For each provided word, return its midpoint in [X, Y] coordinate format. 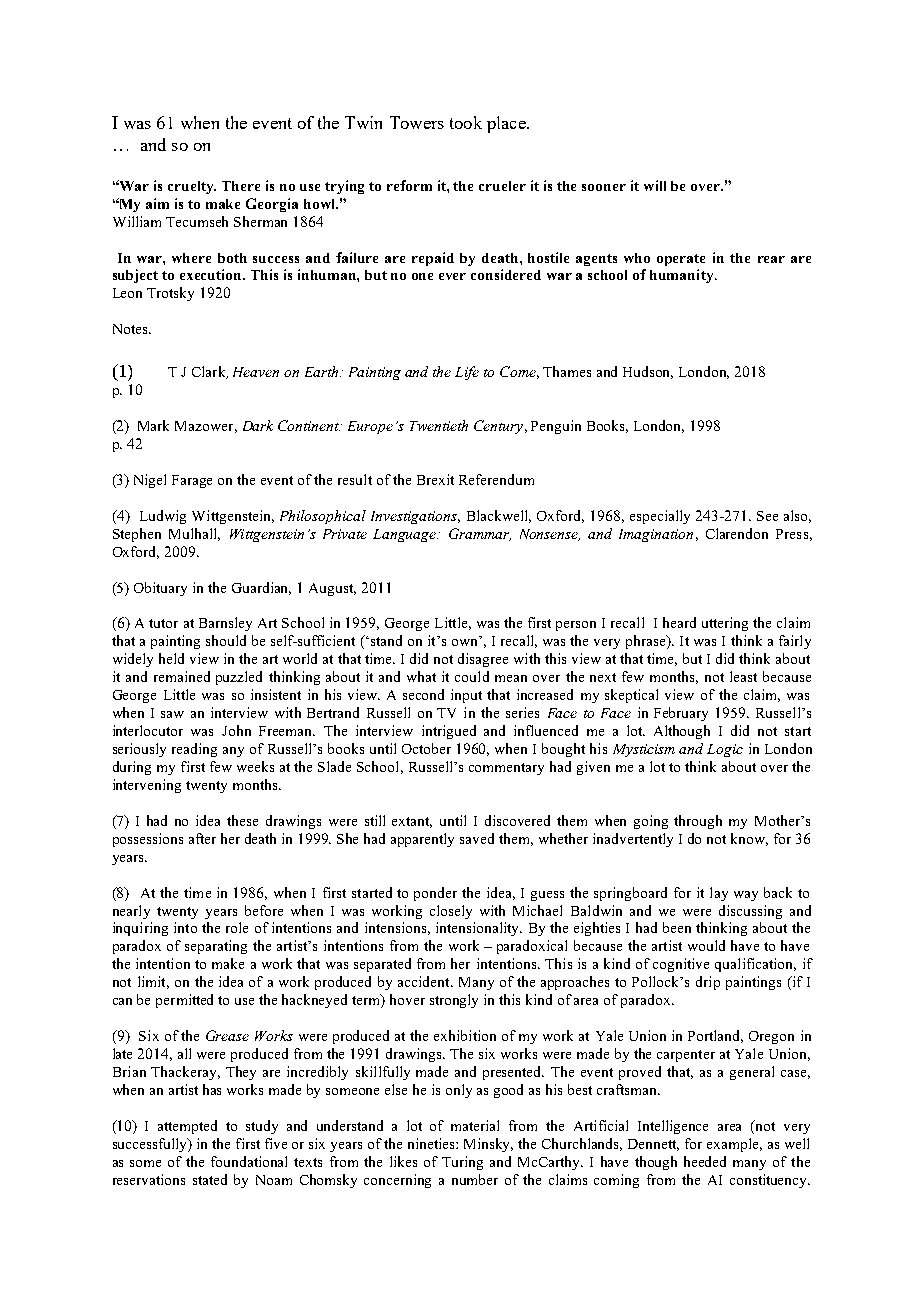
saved [477, 838]
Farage [192, 481]
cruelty [192, 187]
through [698, 822]
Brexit [435, 479]
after [202, 838]
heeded [705, 1161]
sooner [604, 187]
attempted [187, 1127]
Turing [462, 1163]
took [466, 122]
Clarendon [737, 533]
